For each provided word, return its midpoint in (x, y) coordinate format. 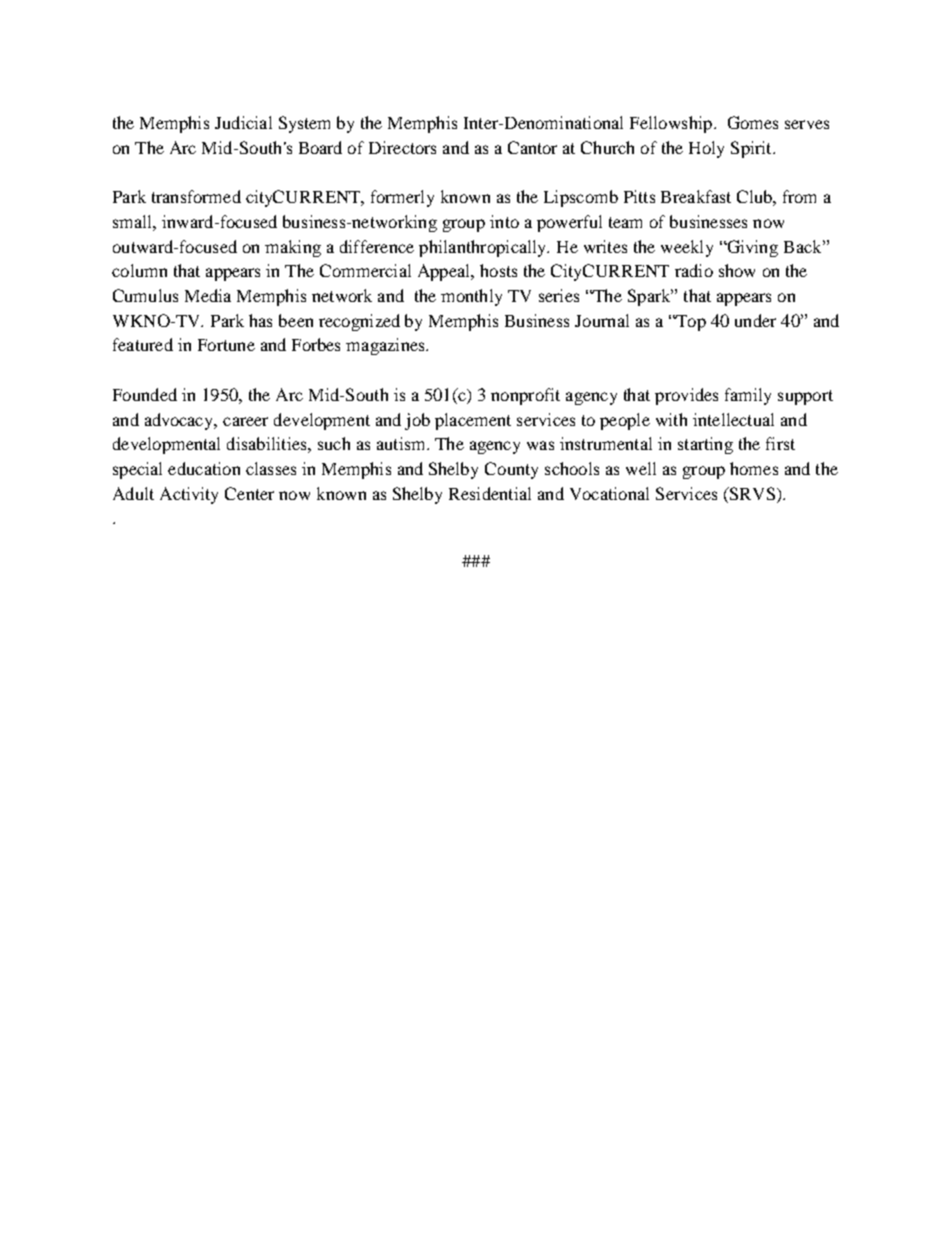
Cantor (532, 147)
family (748, 396)
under (755, 320)
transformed (196, 196)
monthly (471, 297)
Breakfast (696, 196)
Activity (189, 495)
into (504, 221)
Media (208, 295)
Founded (145, 394)
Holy (706, 149)
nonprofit (525, 396)
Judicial (243, 122)
